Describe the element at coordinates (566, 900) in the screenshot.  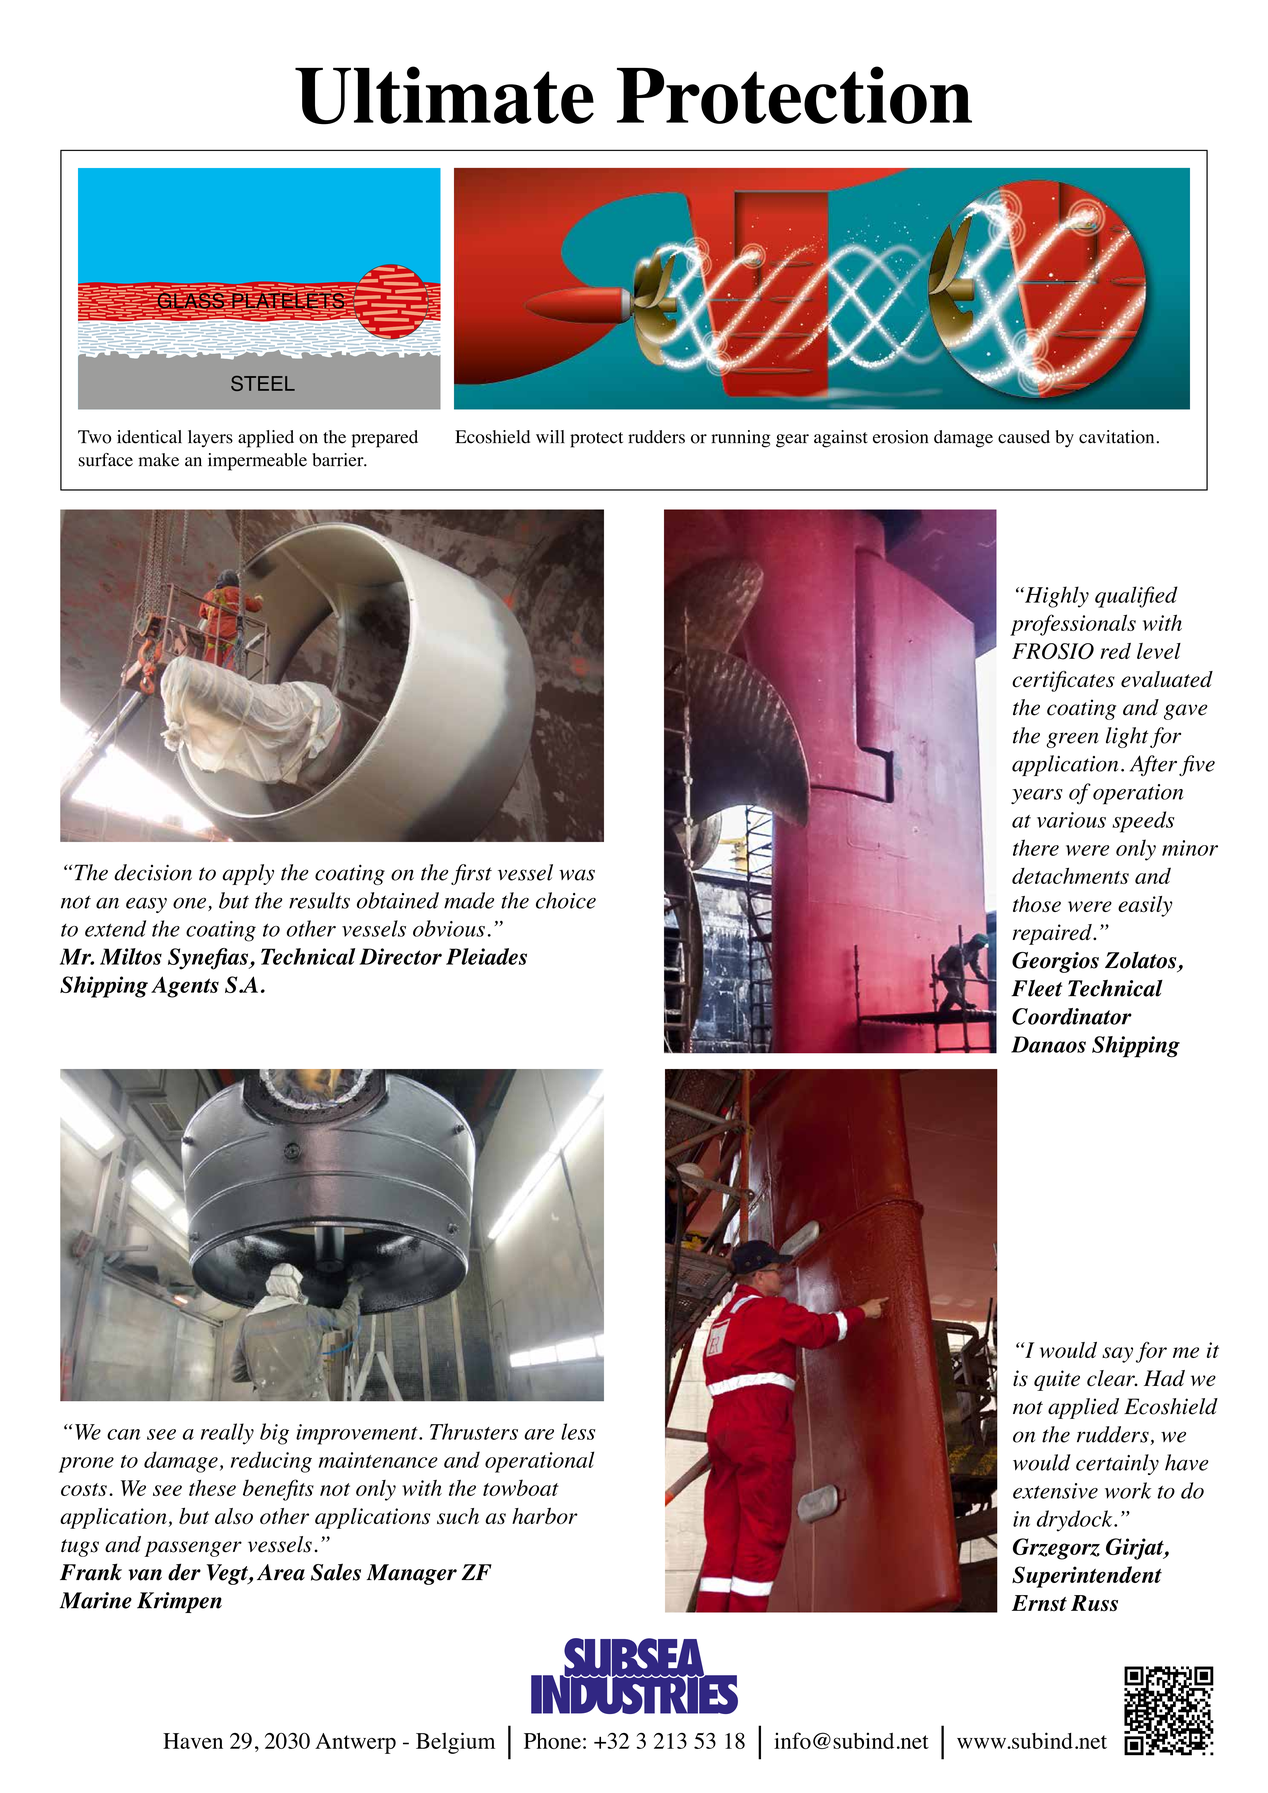
I see `choice` at that location.
